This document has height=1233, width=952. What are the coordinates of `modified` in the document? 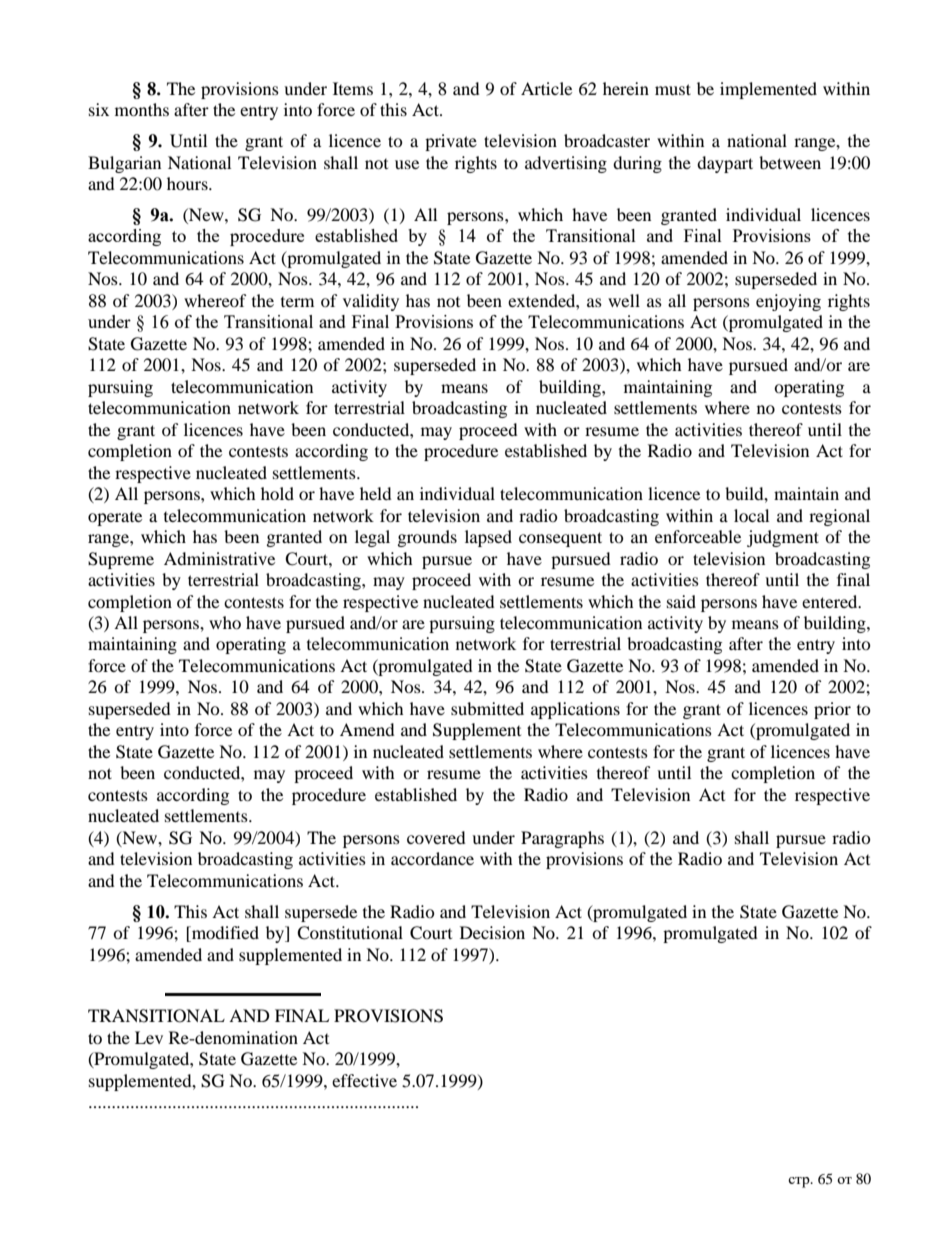 It's located at (224, 934).
